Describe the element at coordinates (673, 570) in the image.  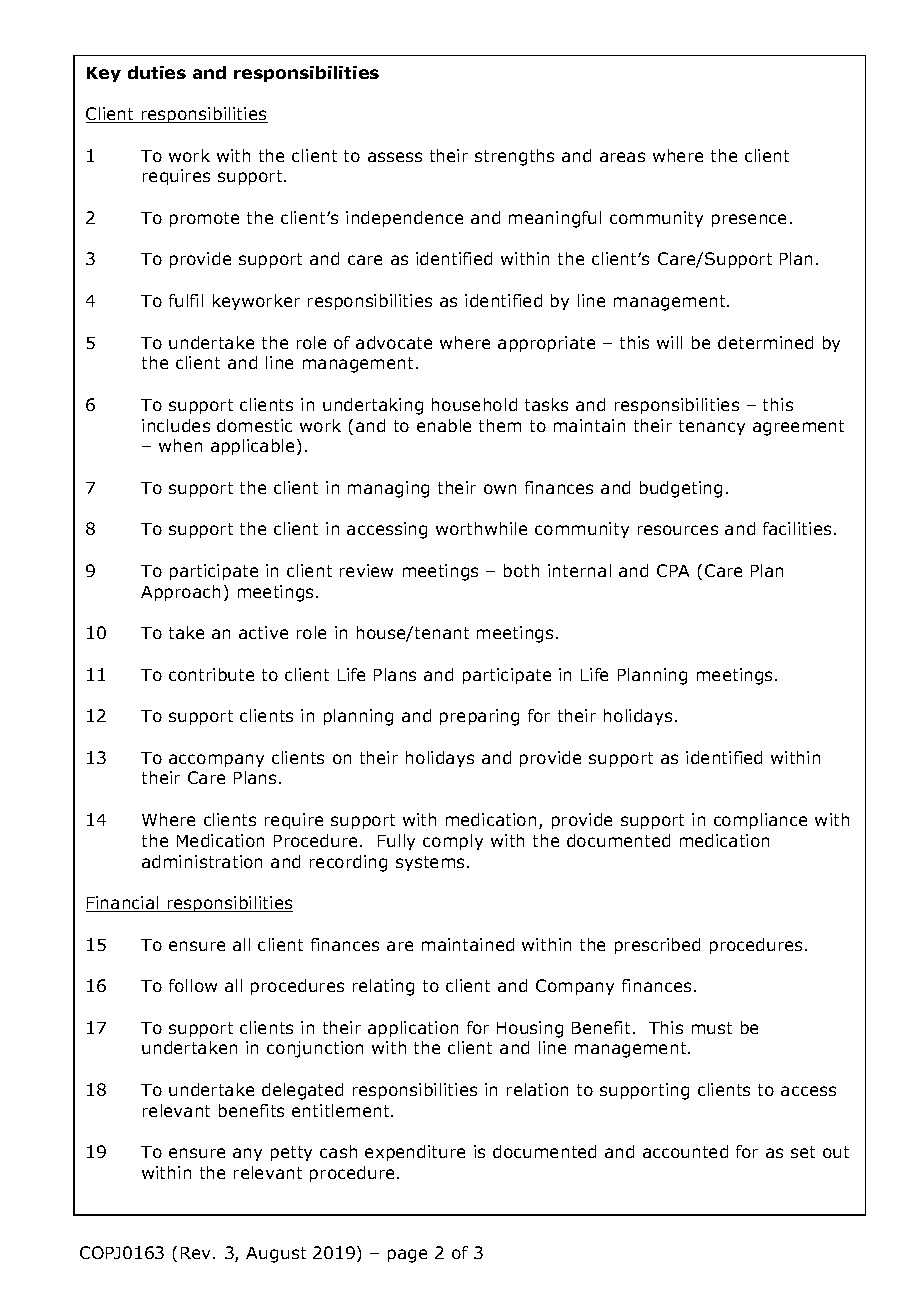
I see `CPA` at that location.
